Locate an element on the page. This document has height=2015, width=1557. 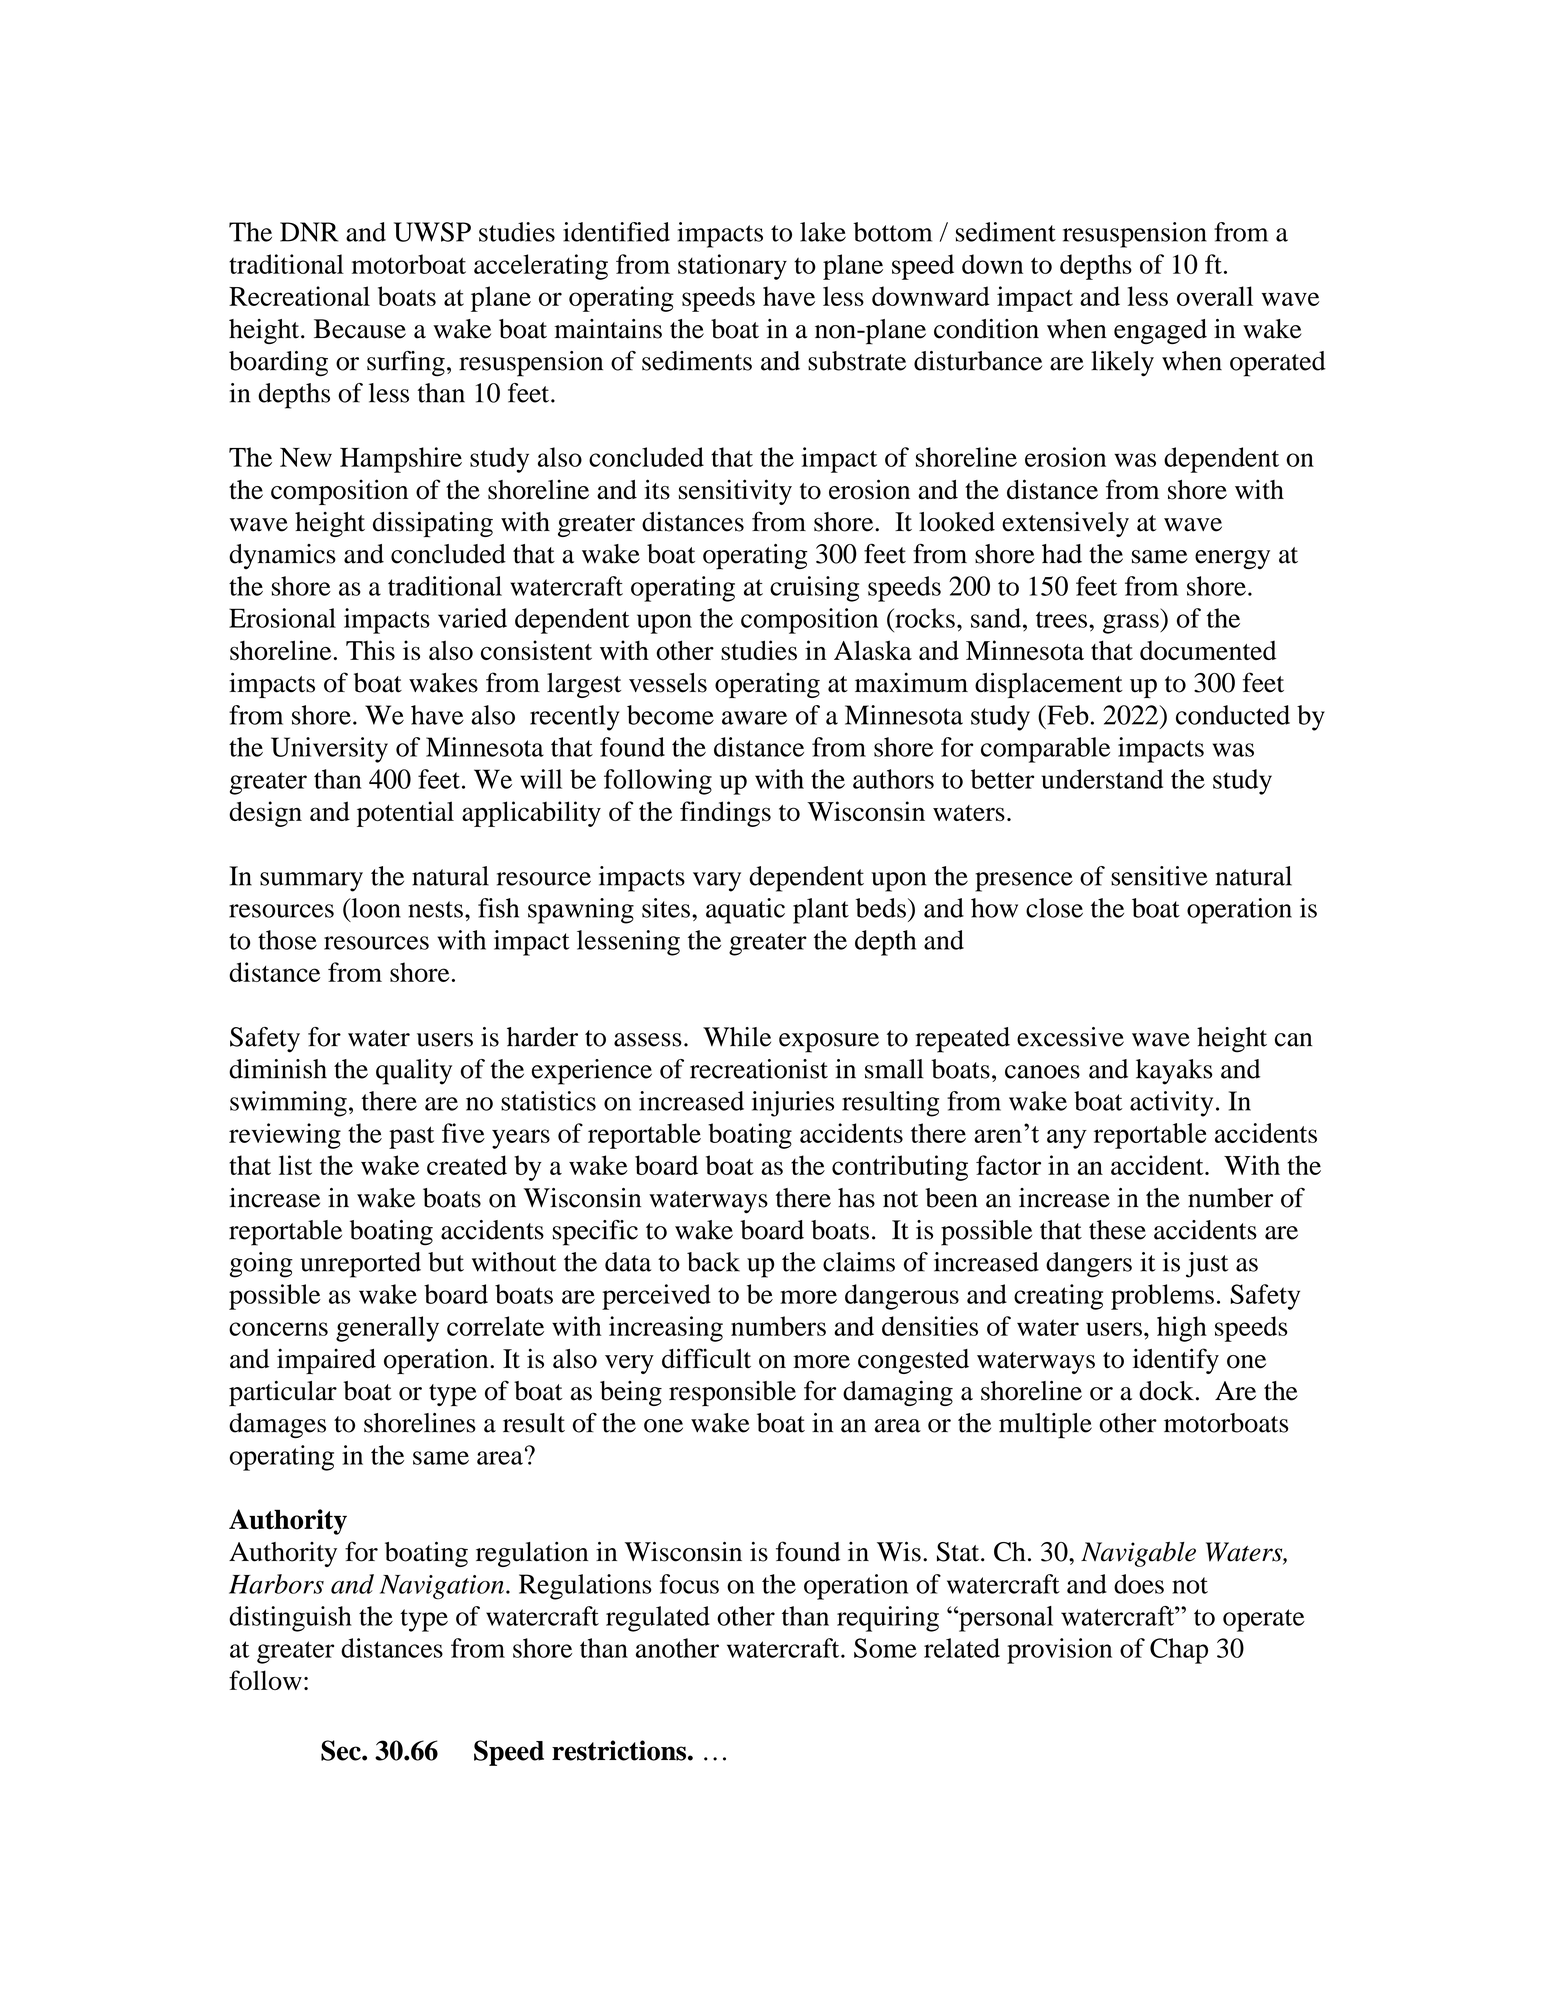
engaged is located at coordinates (1160, 331).
